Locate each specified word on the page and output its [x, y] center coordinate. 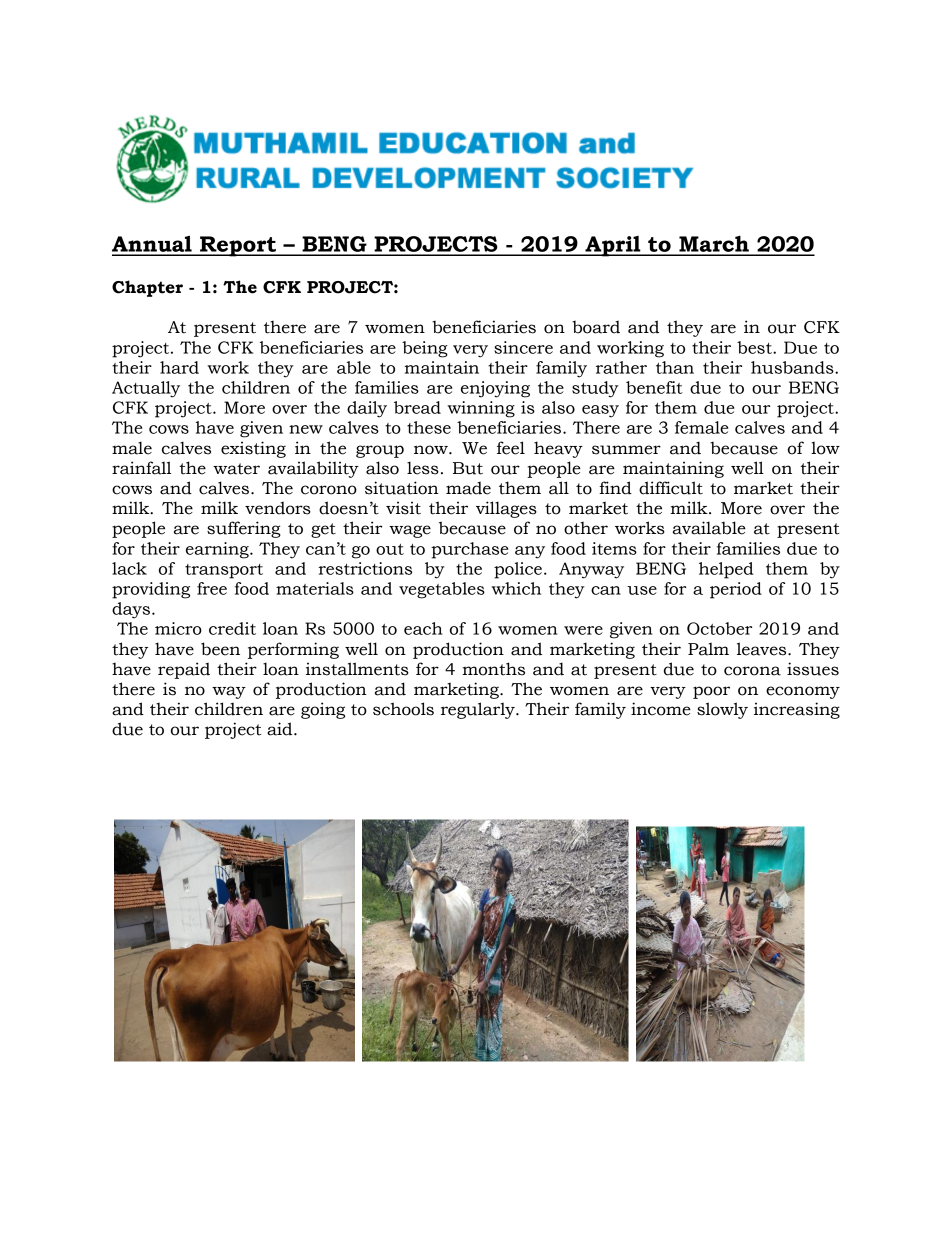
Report [238, 246]
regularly [479, 710]
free [212, 588]
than [675, 367]
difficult [671, 488]
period [736, 590]
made [468, 488]
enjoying [495, 389]
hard [179, 367]
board [596, 327]
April [613, 246]
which [516, 588]
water [236, 469]
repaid [184, 670]
